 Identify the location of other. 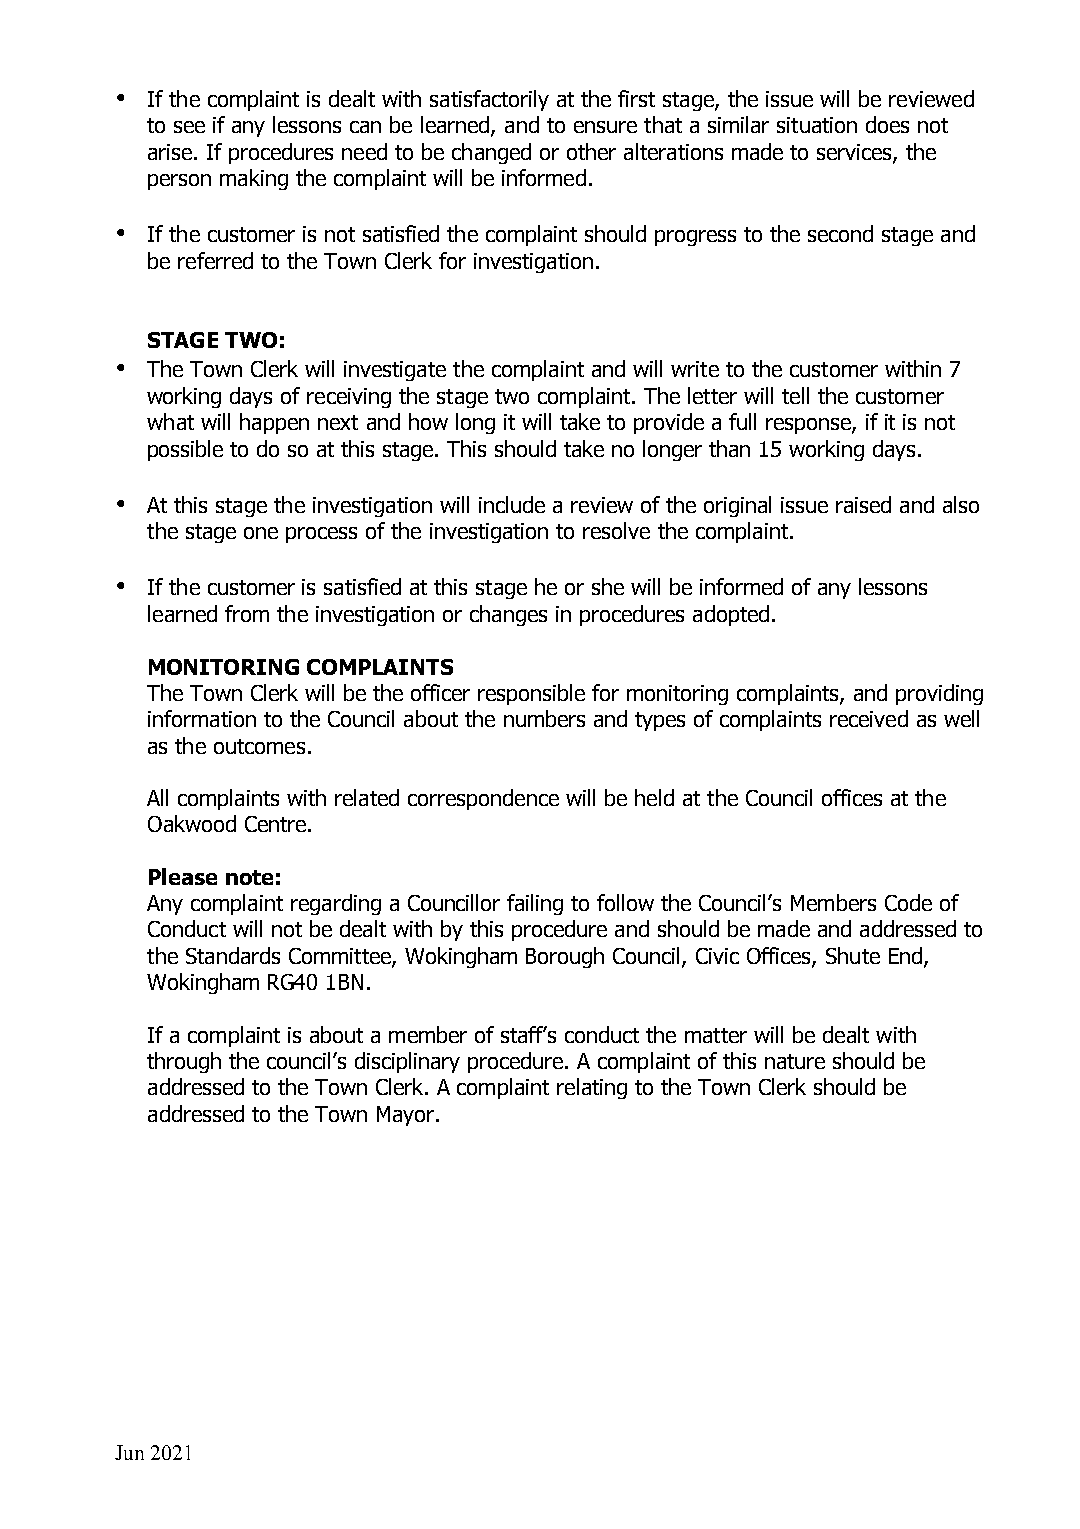
(591, 151).
